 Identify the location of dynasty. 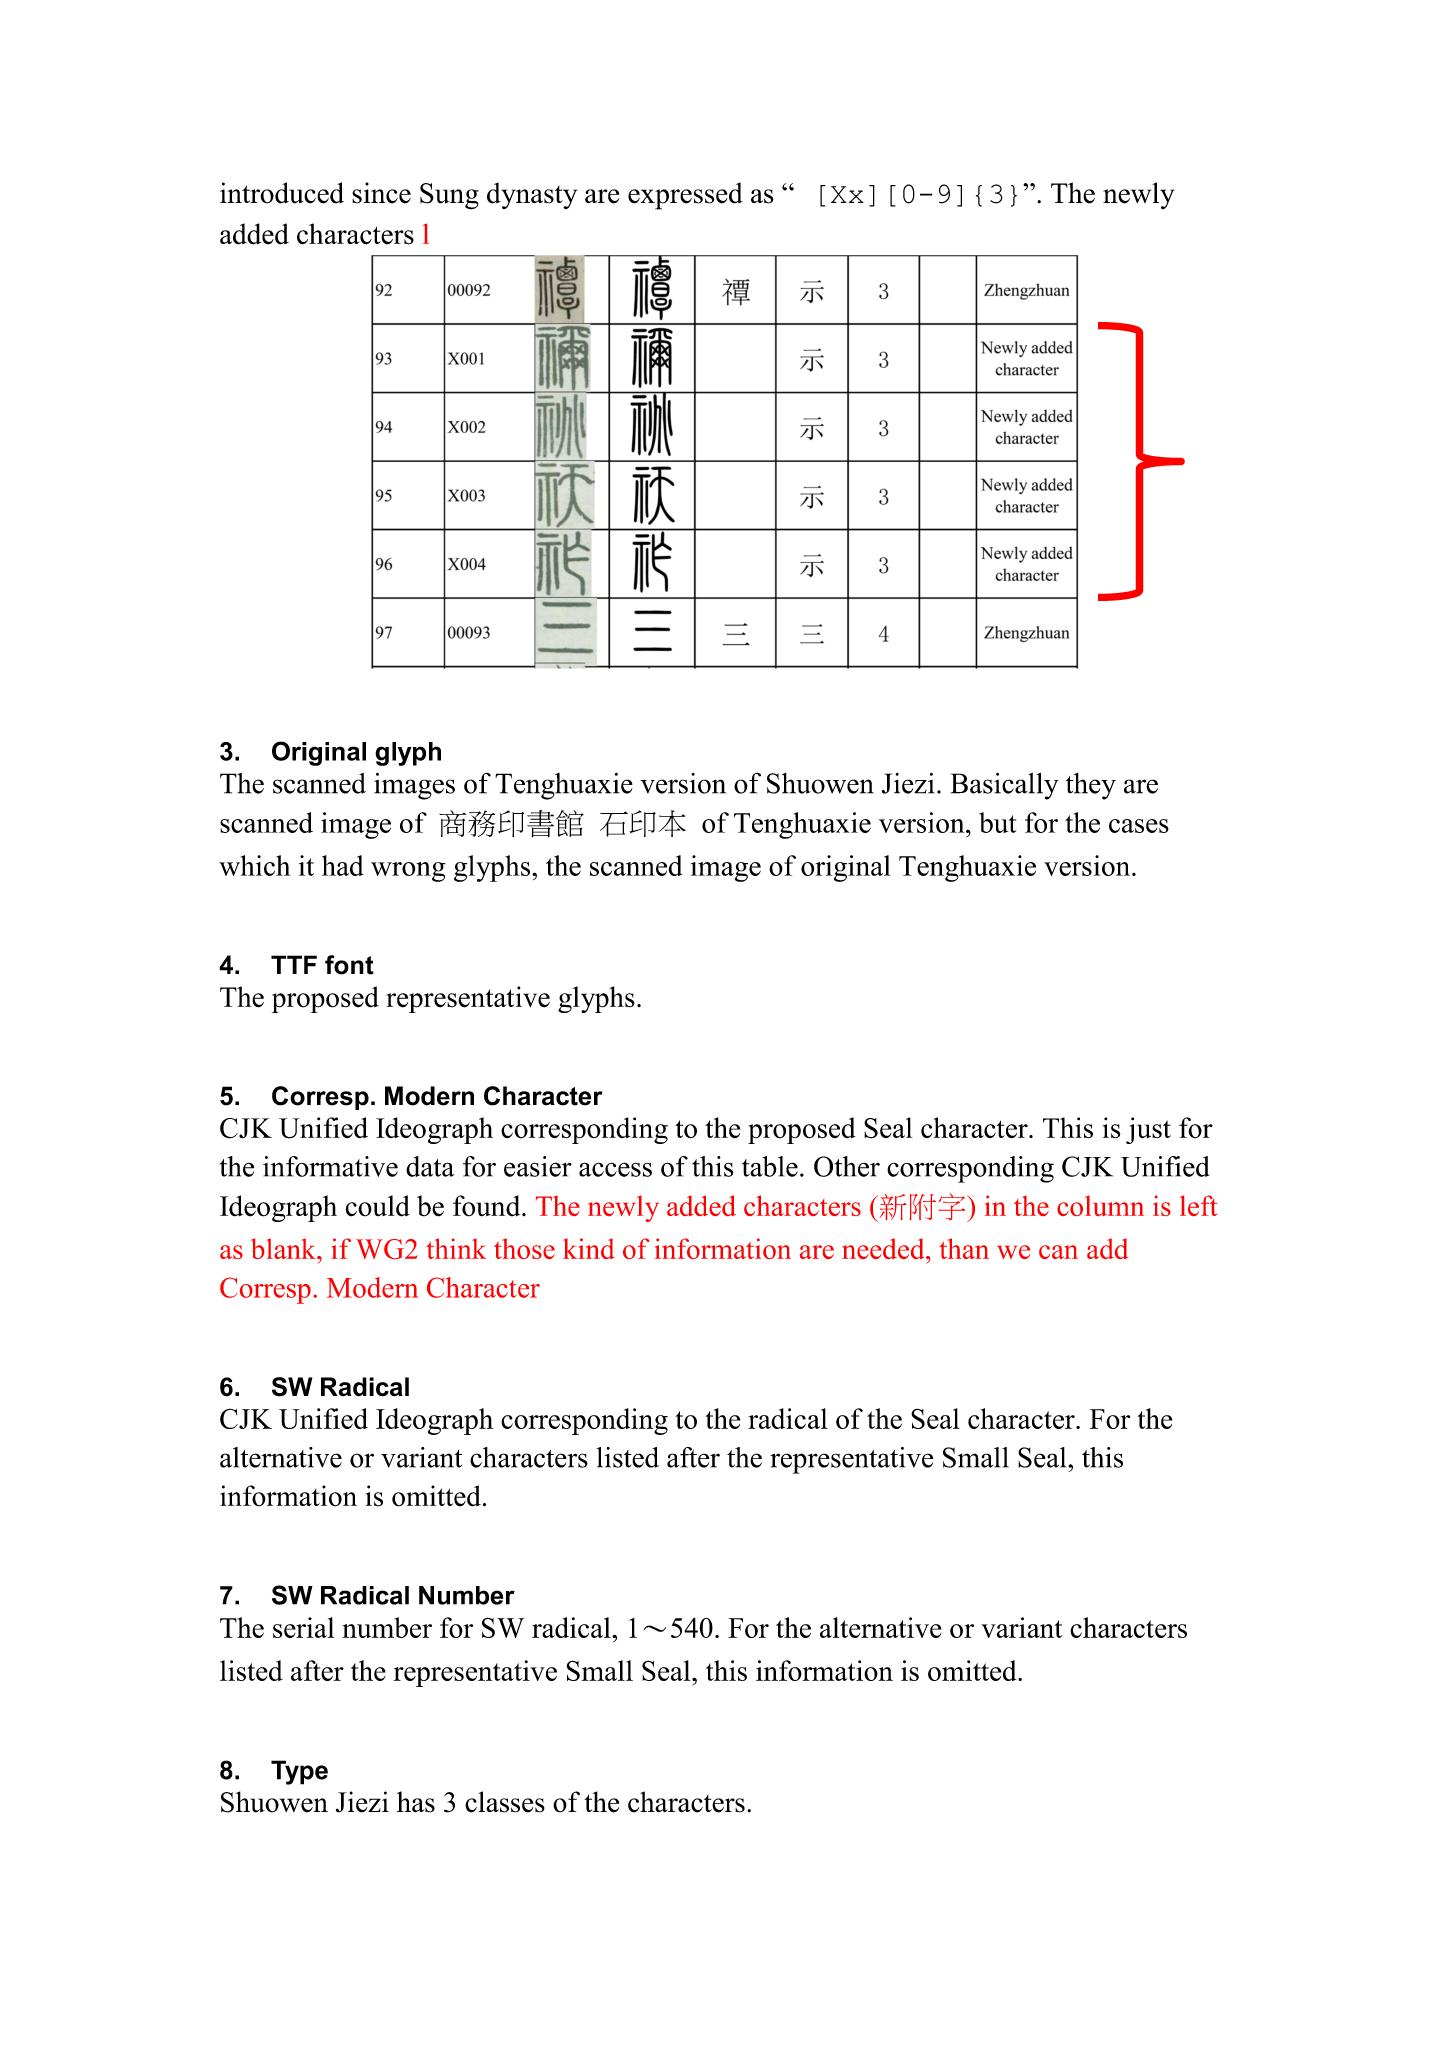
(532, 195).
